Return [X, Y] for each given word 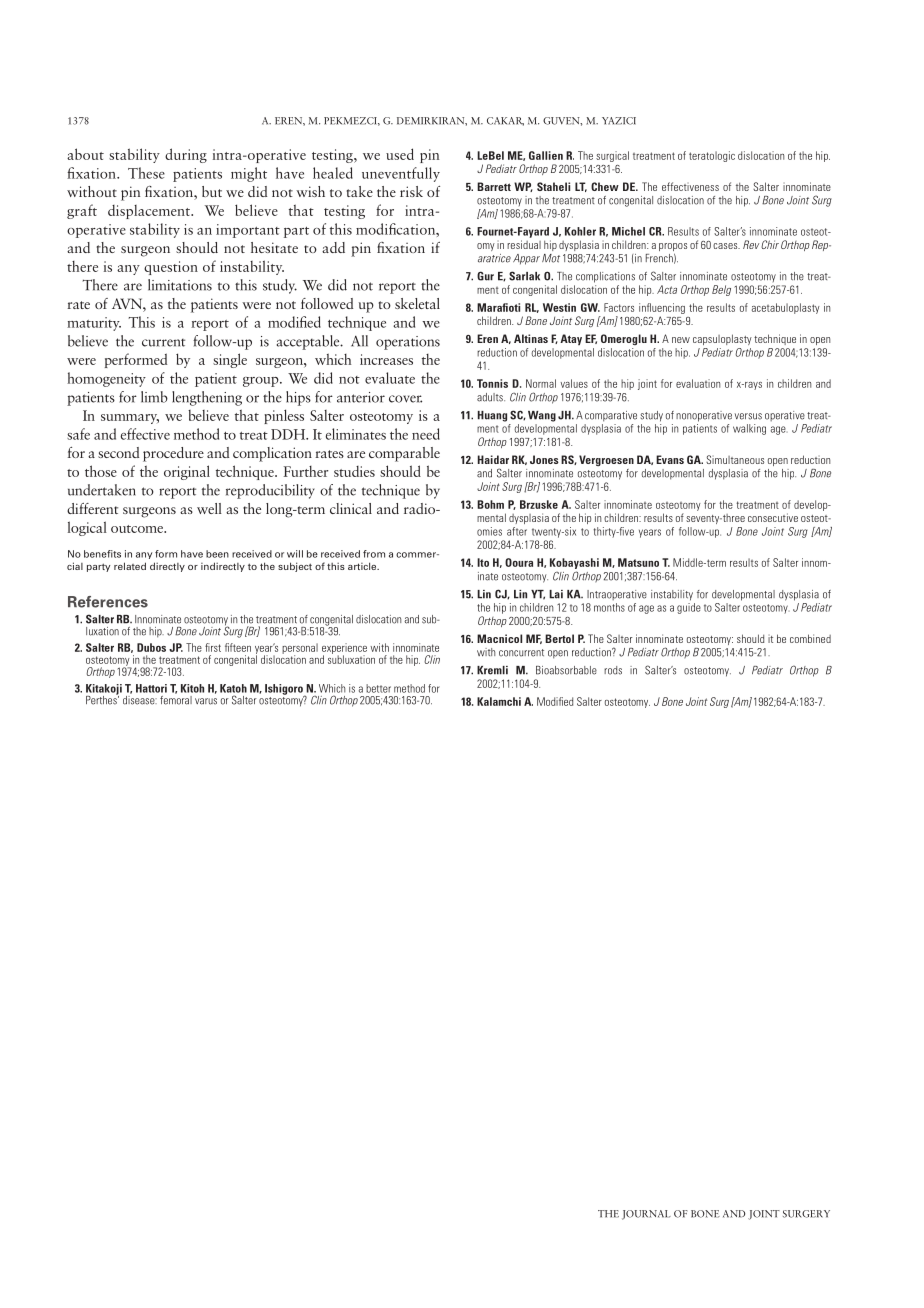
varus [206, 701]
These [146, 173]
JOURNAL [646, 1215]
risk [411, 191]
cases [726, 246]
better [378, 688]
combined [810, 638]
